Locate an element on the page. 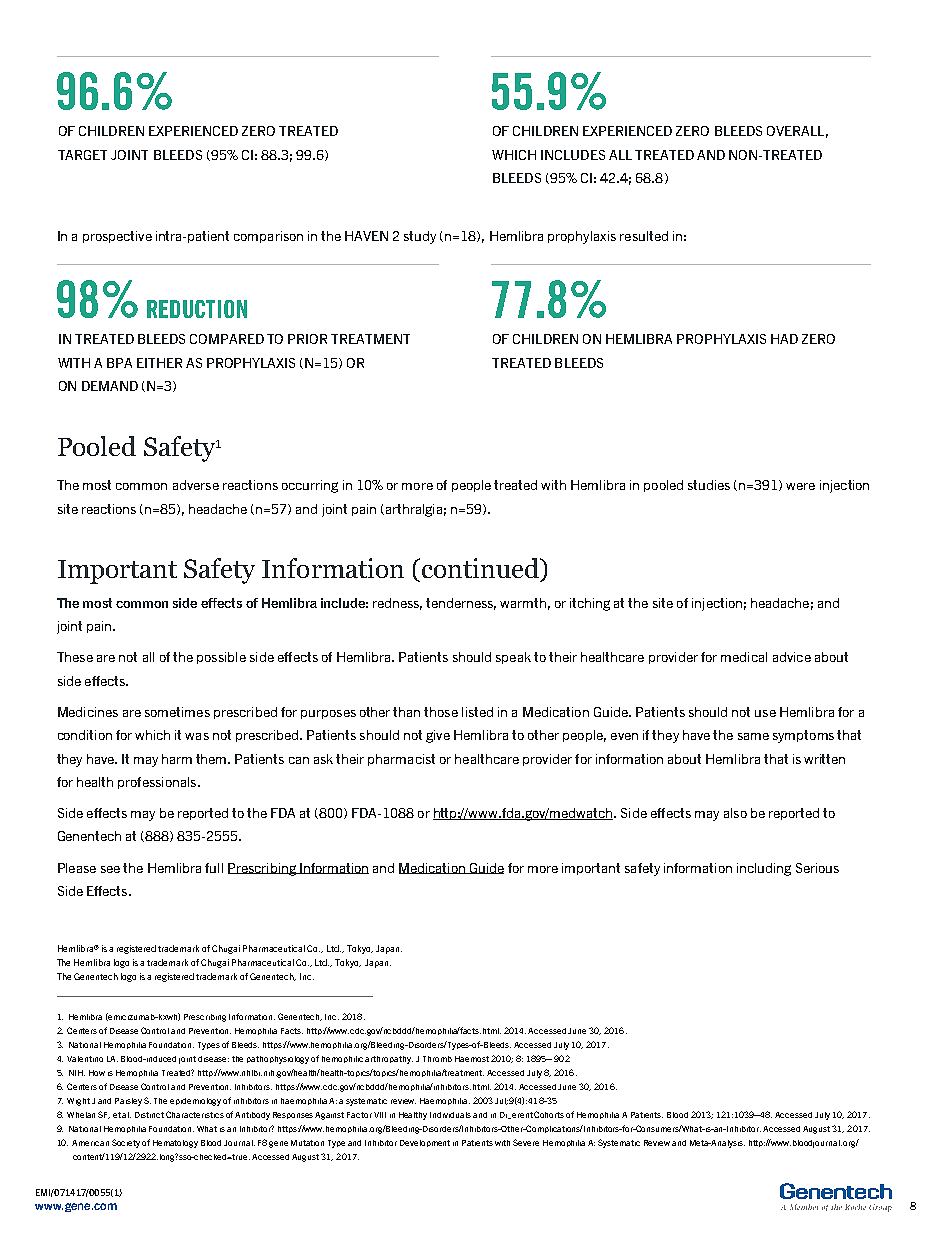 Image resolution: width=952 pixels, height=1233 pixels. possible is located at coordinates (221, 658).
